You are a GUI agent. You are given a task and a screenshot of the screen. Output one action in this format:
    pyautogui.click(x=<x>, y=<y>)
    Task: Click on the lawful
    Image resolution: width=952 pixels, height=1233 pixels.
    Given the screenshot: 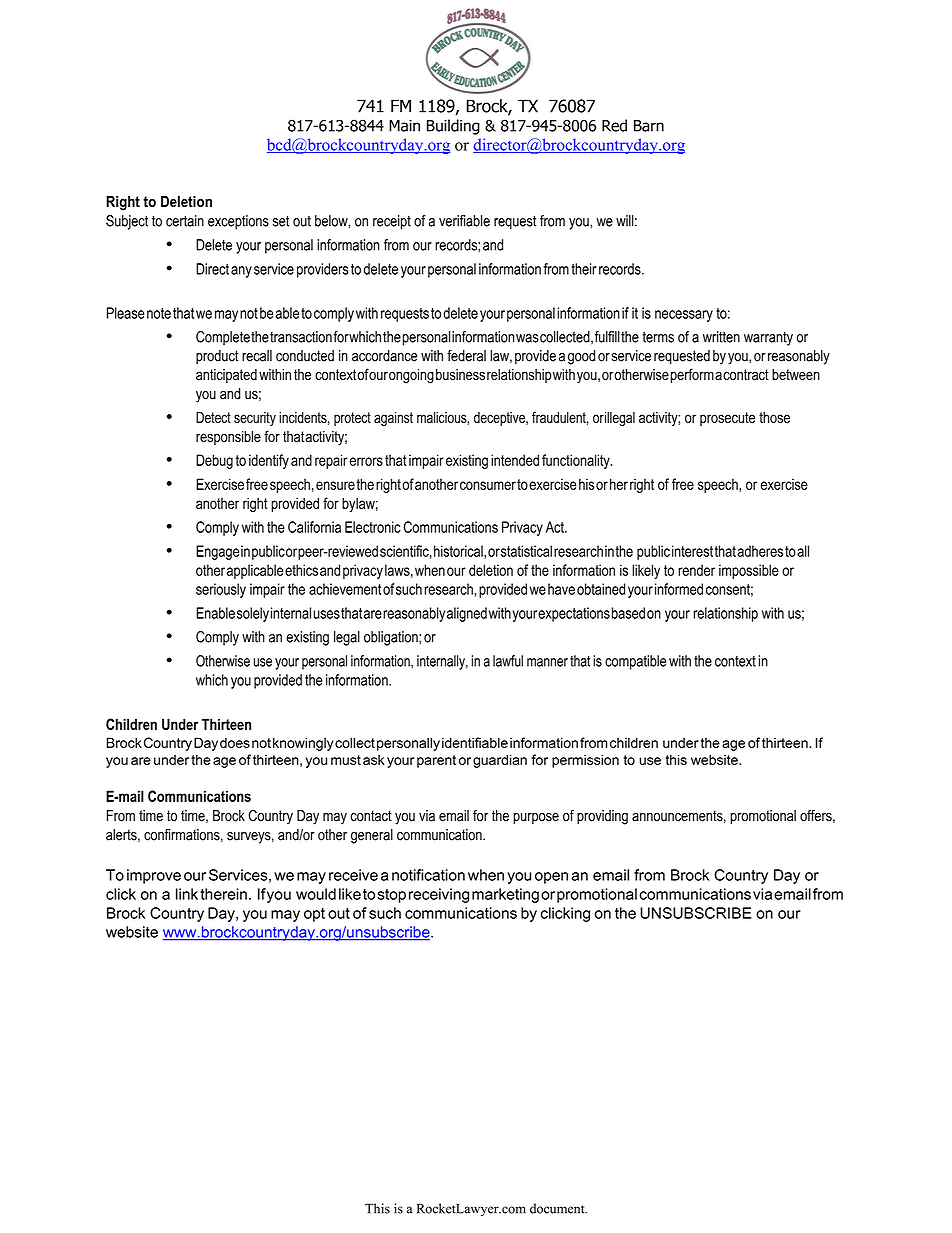 What is the action you would take?
    pyautogui.click(x=508, y=661)
